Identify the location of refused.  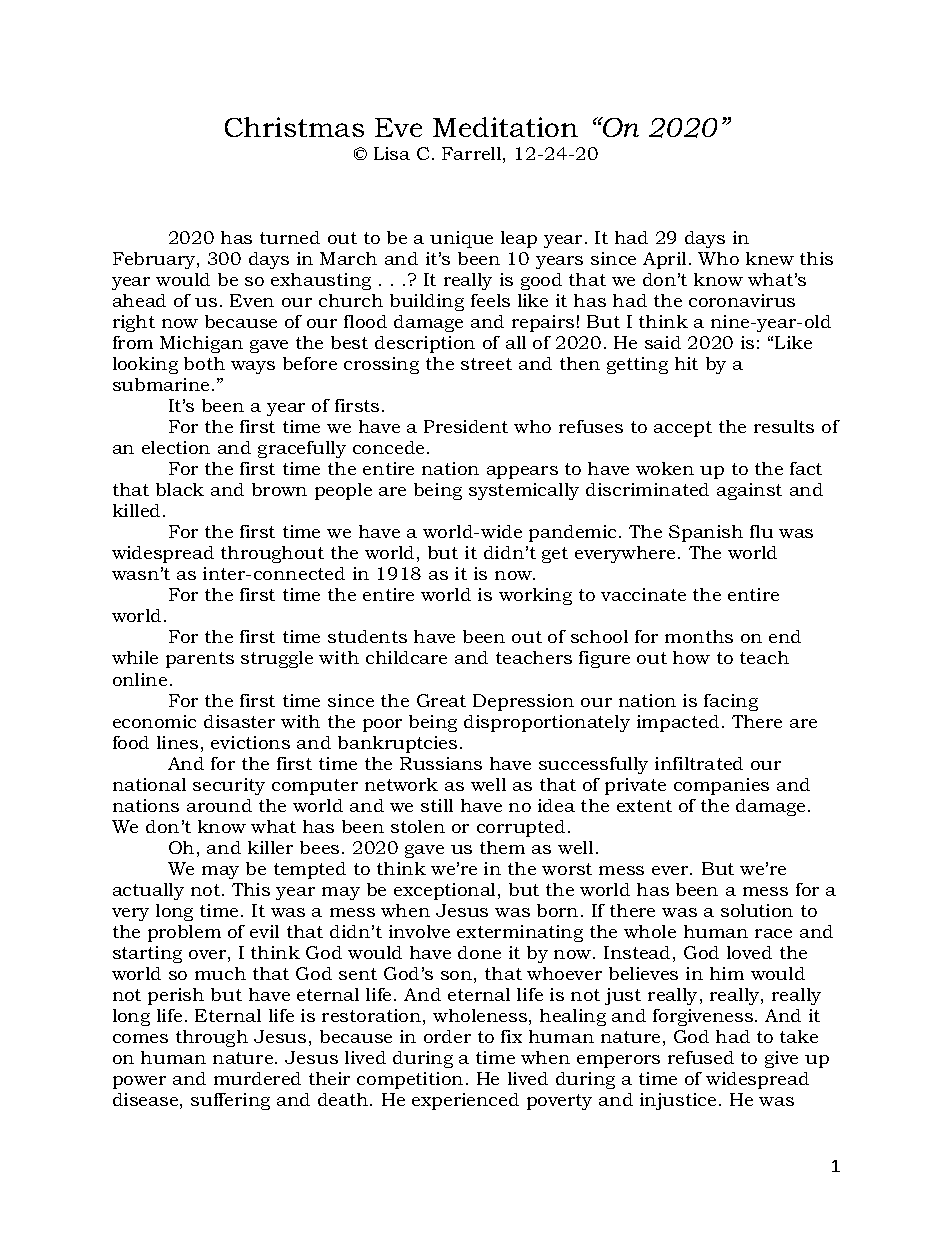
(701, 1057).
